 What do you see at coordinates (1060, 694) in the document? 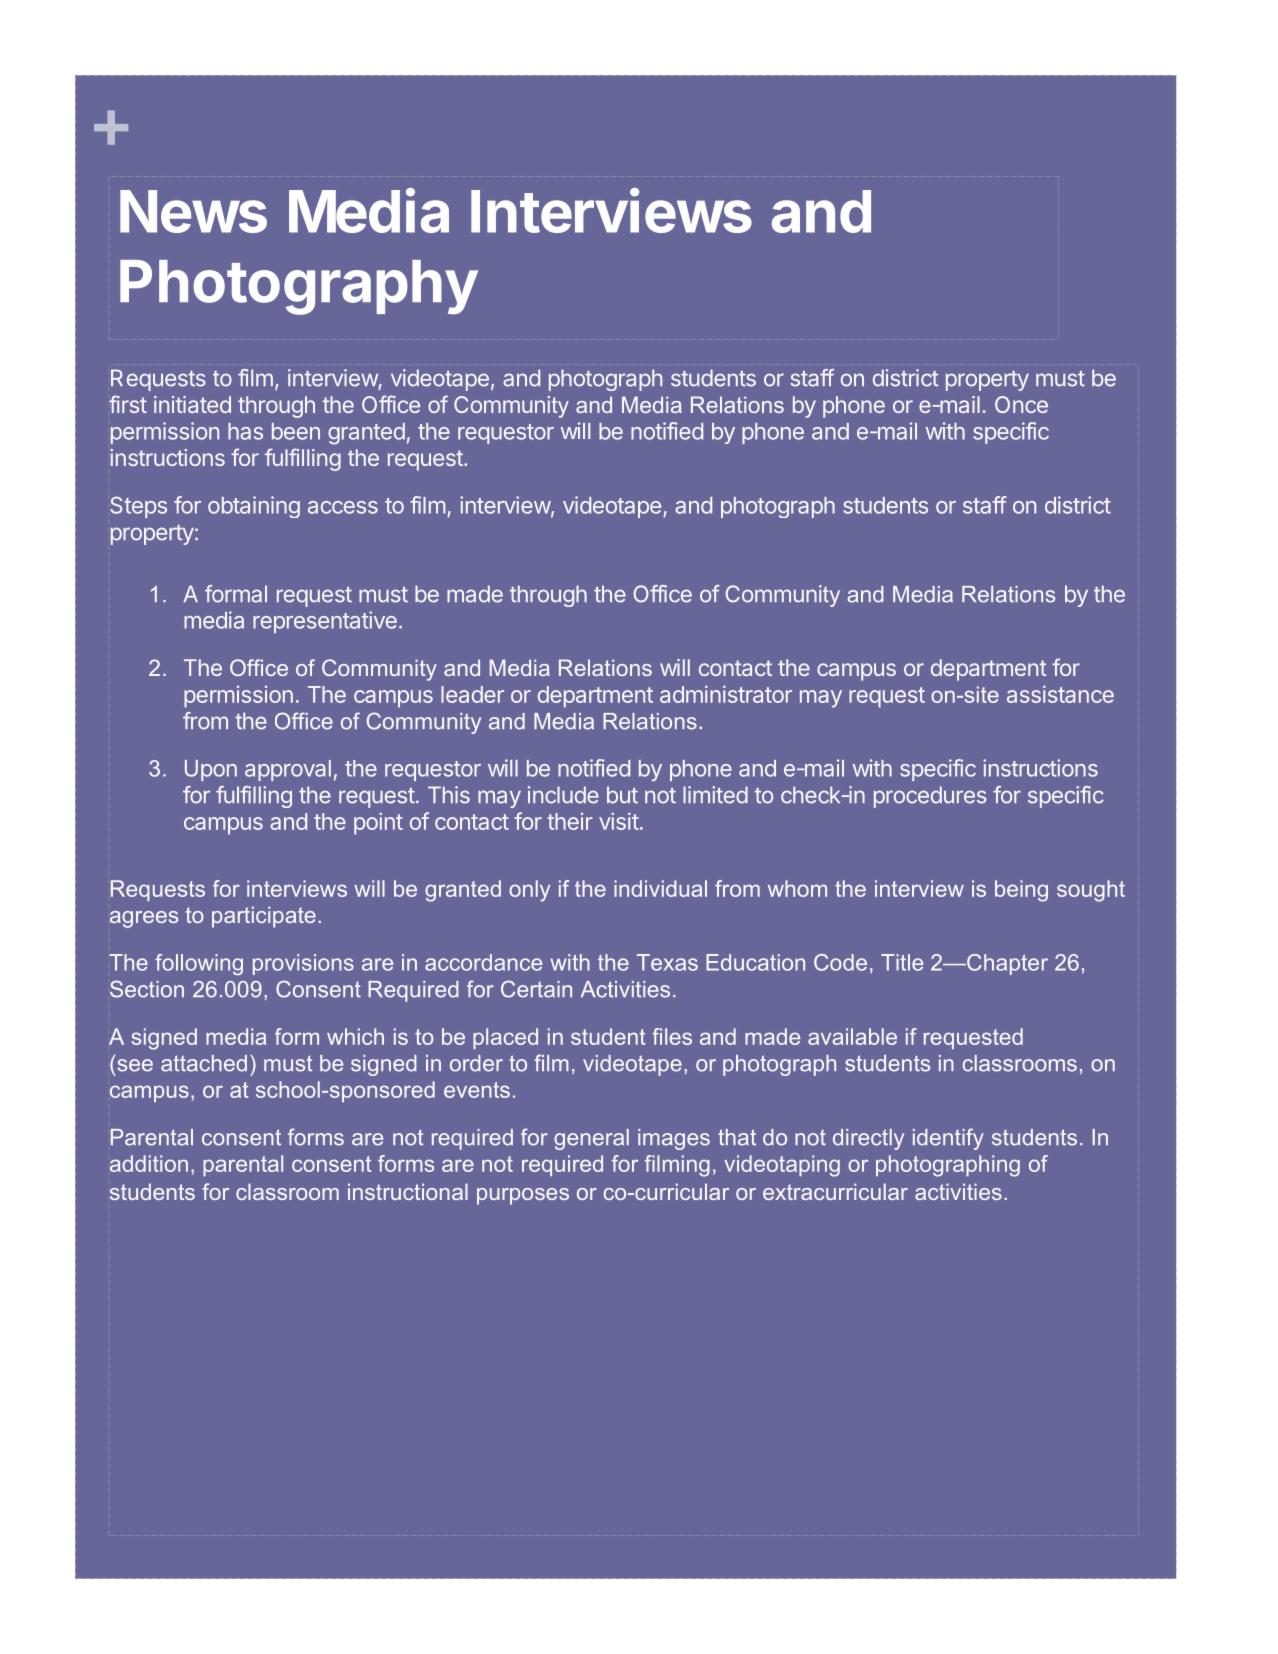
I see `assistance` at bounding box center [1060, 694].
